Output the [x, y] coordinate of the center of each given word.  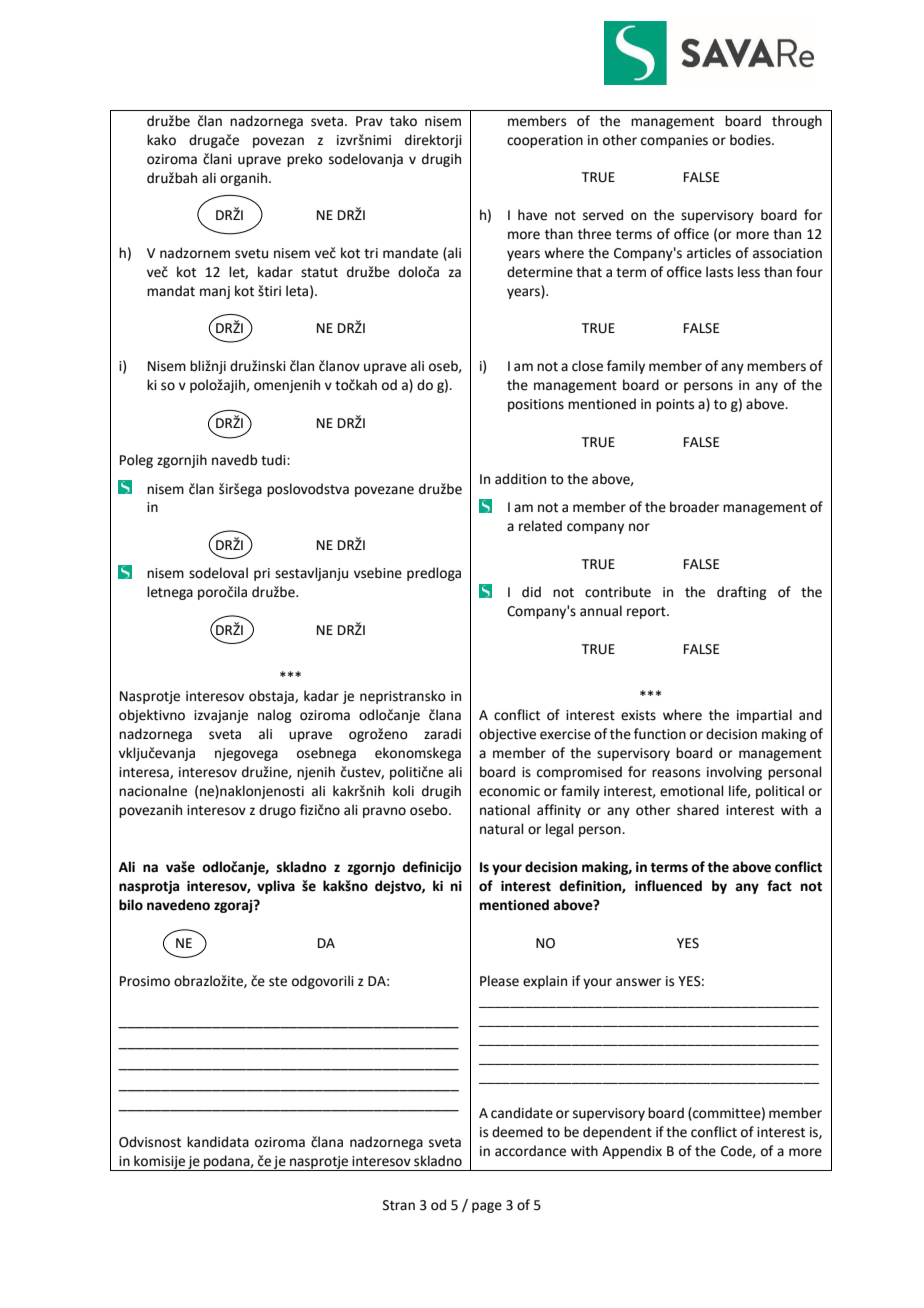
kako [161, 140]
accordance [530, 1151]
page [487, 1207]
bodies [751, 140]
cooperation [545, 141]
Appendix [632, 1152]
